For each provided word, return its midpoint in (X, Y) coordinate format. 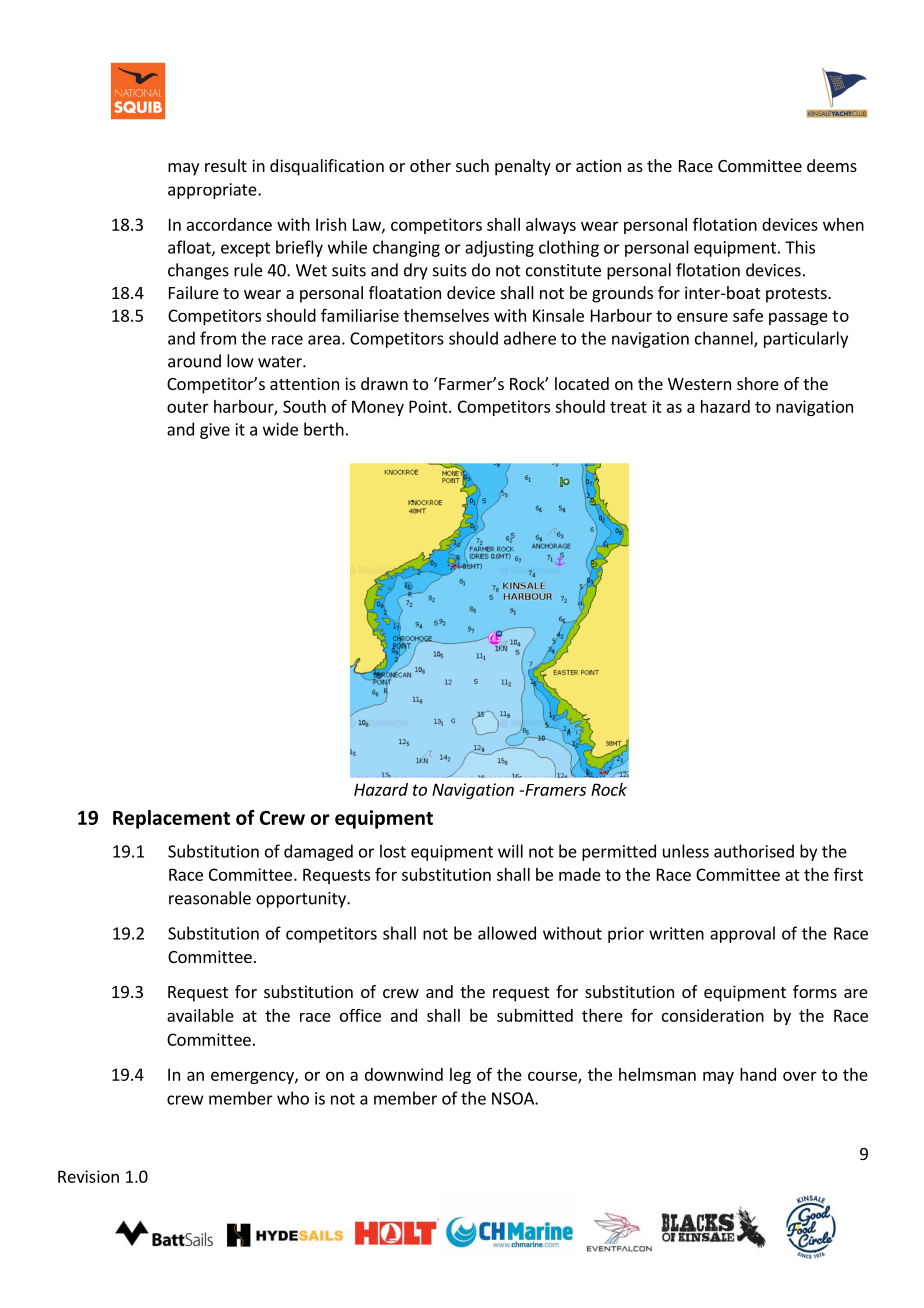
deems (832, 165)
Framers (554, 790)
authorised (754, 851)
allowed (507, 933)
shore (758, 383)
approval (742, 934)
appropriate (213, 191)
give (215, 431)
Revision (88, 1176)
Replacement (171, 819)
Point (429, 406)
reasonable (210, 898)
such (472, 165)
